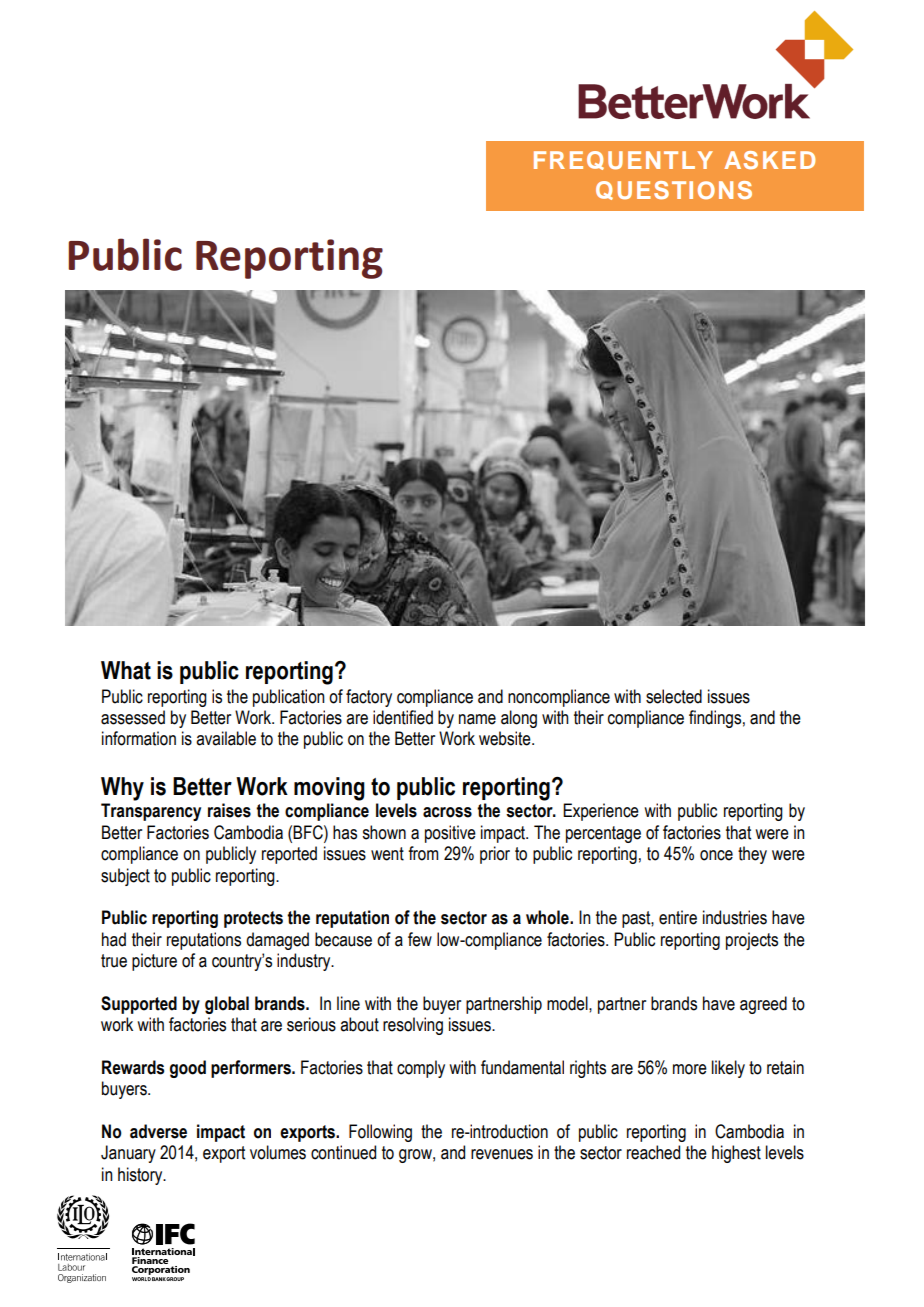 The image size is (924, 1307). I want to click on QUESTIONS, so click(674, 190).
